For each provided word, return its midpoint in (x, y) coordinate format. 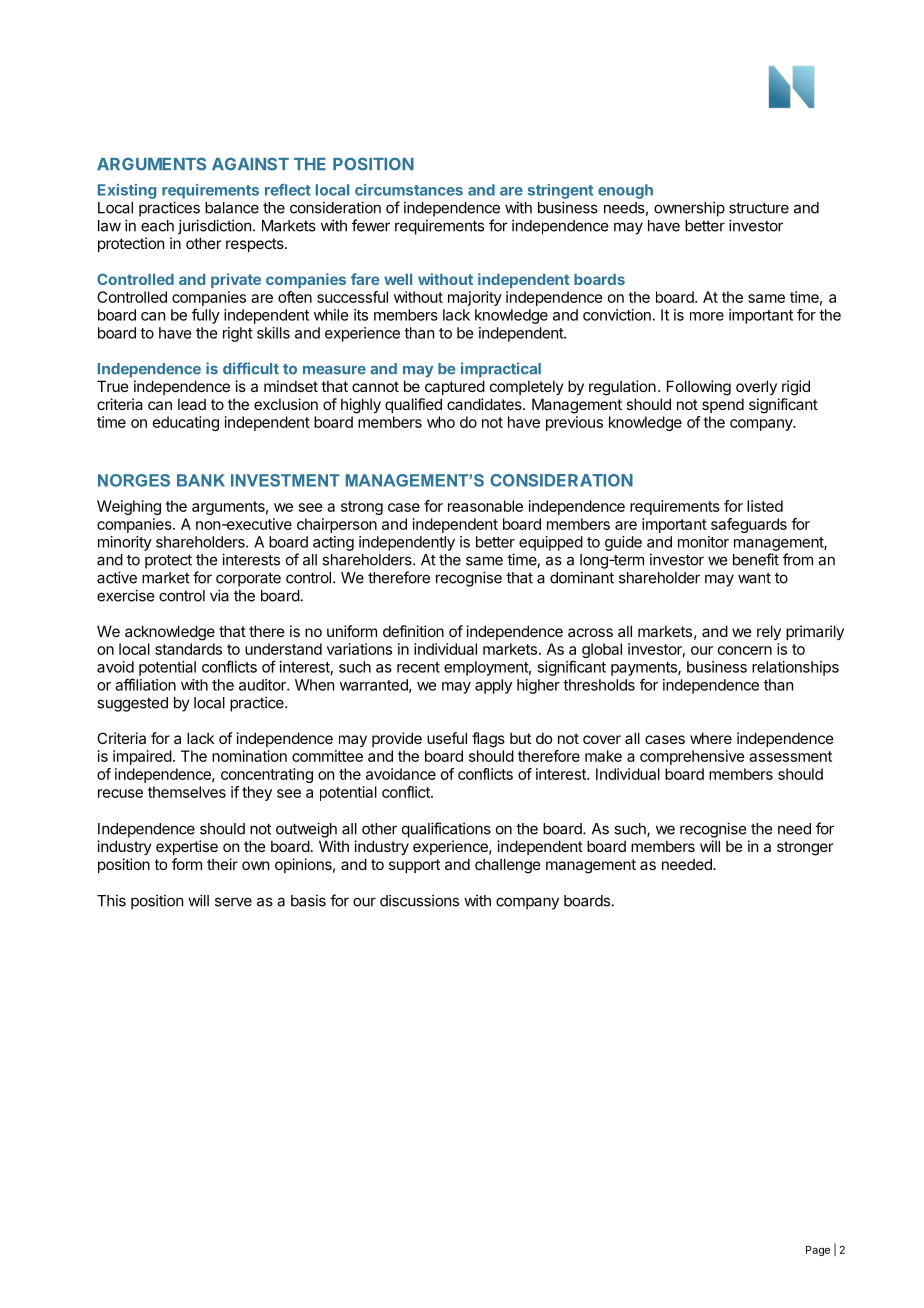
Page (818, 1251)
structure (759, 208)
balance (232, 208)
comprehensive (692, 757)
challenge (508, 866)
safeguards (749, 525)
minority (125, 543)
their (222, 864)
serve (233, 902)
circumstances (409, 190)
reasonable (485, 506)
